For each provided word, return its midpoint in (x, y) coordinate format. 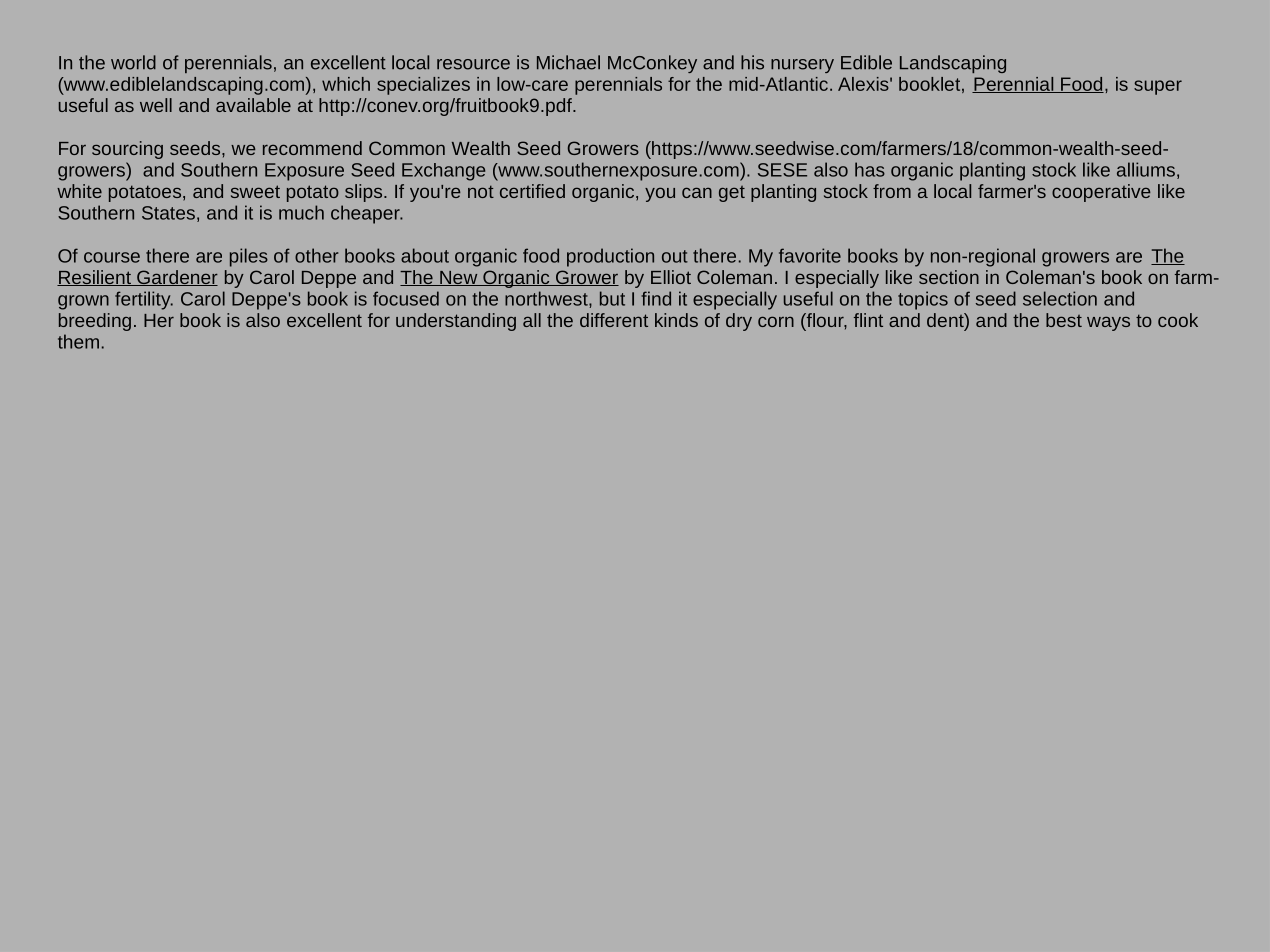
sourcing (127, 150)
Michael (568, 62)
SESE (782, 170)
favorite (810, 255)
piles (249, 257)
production (610, 257)
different (614, 320)
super (1158, 87)
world (133, 62)
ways (1108, 323)
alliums (1146, 169)
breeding (95, 322)
